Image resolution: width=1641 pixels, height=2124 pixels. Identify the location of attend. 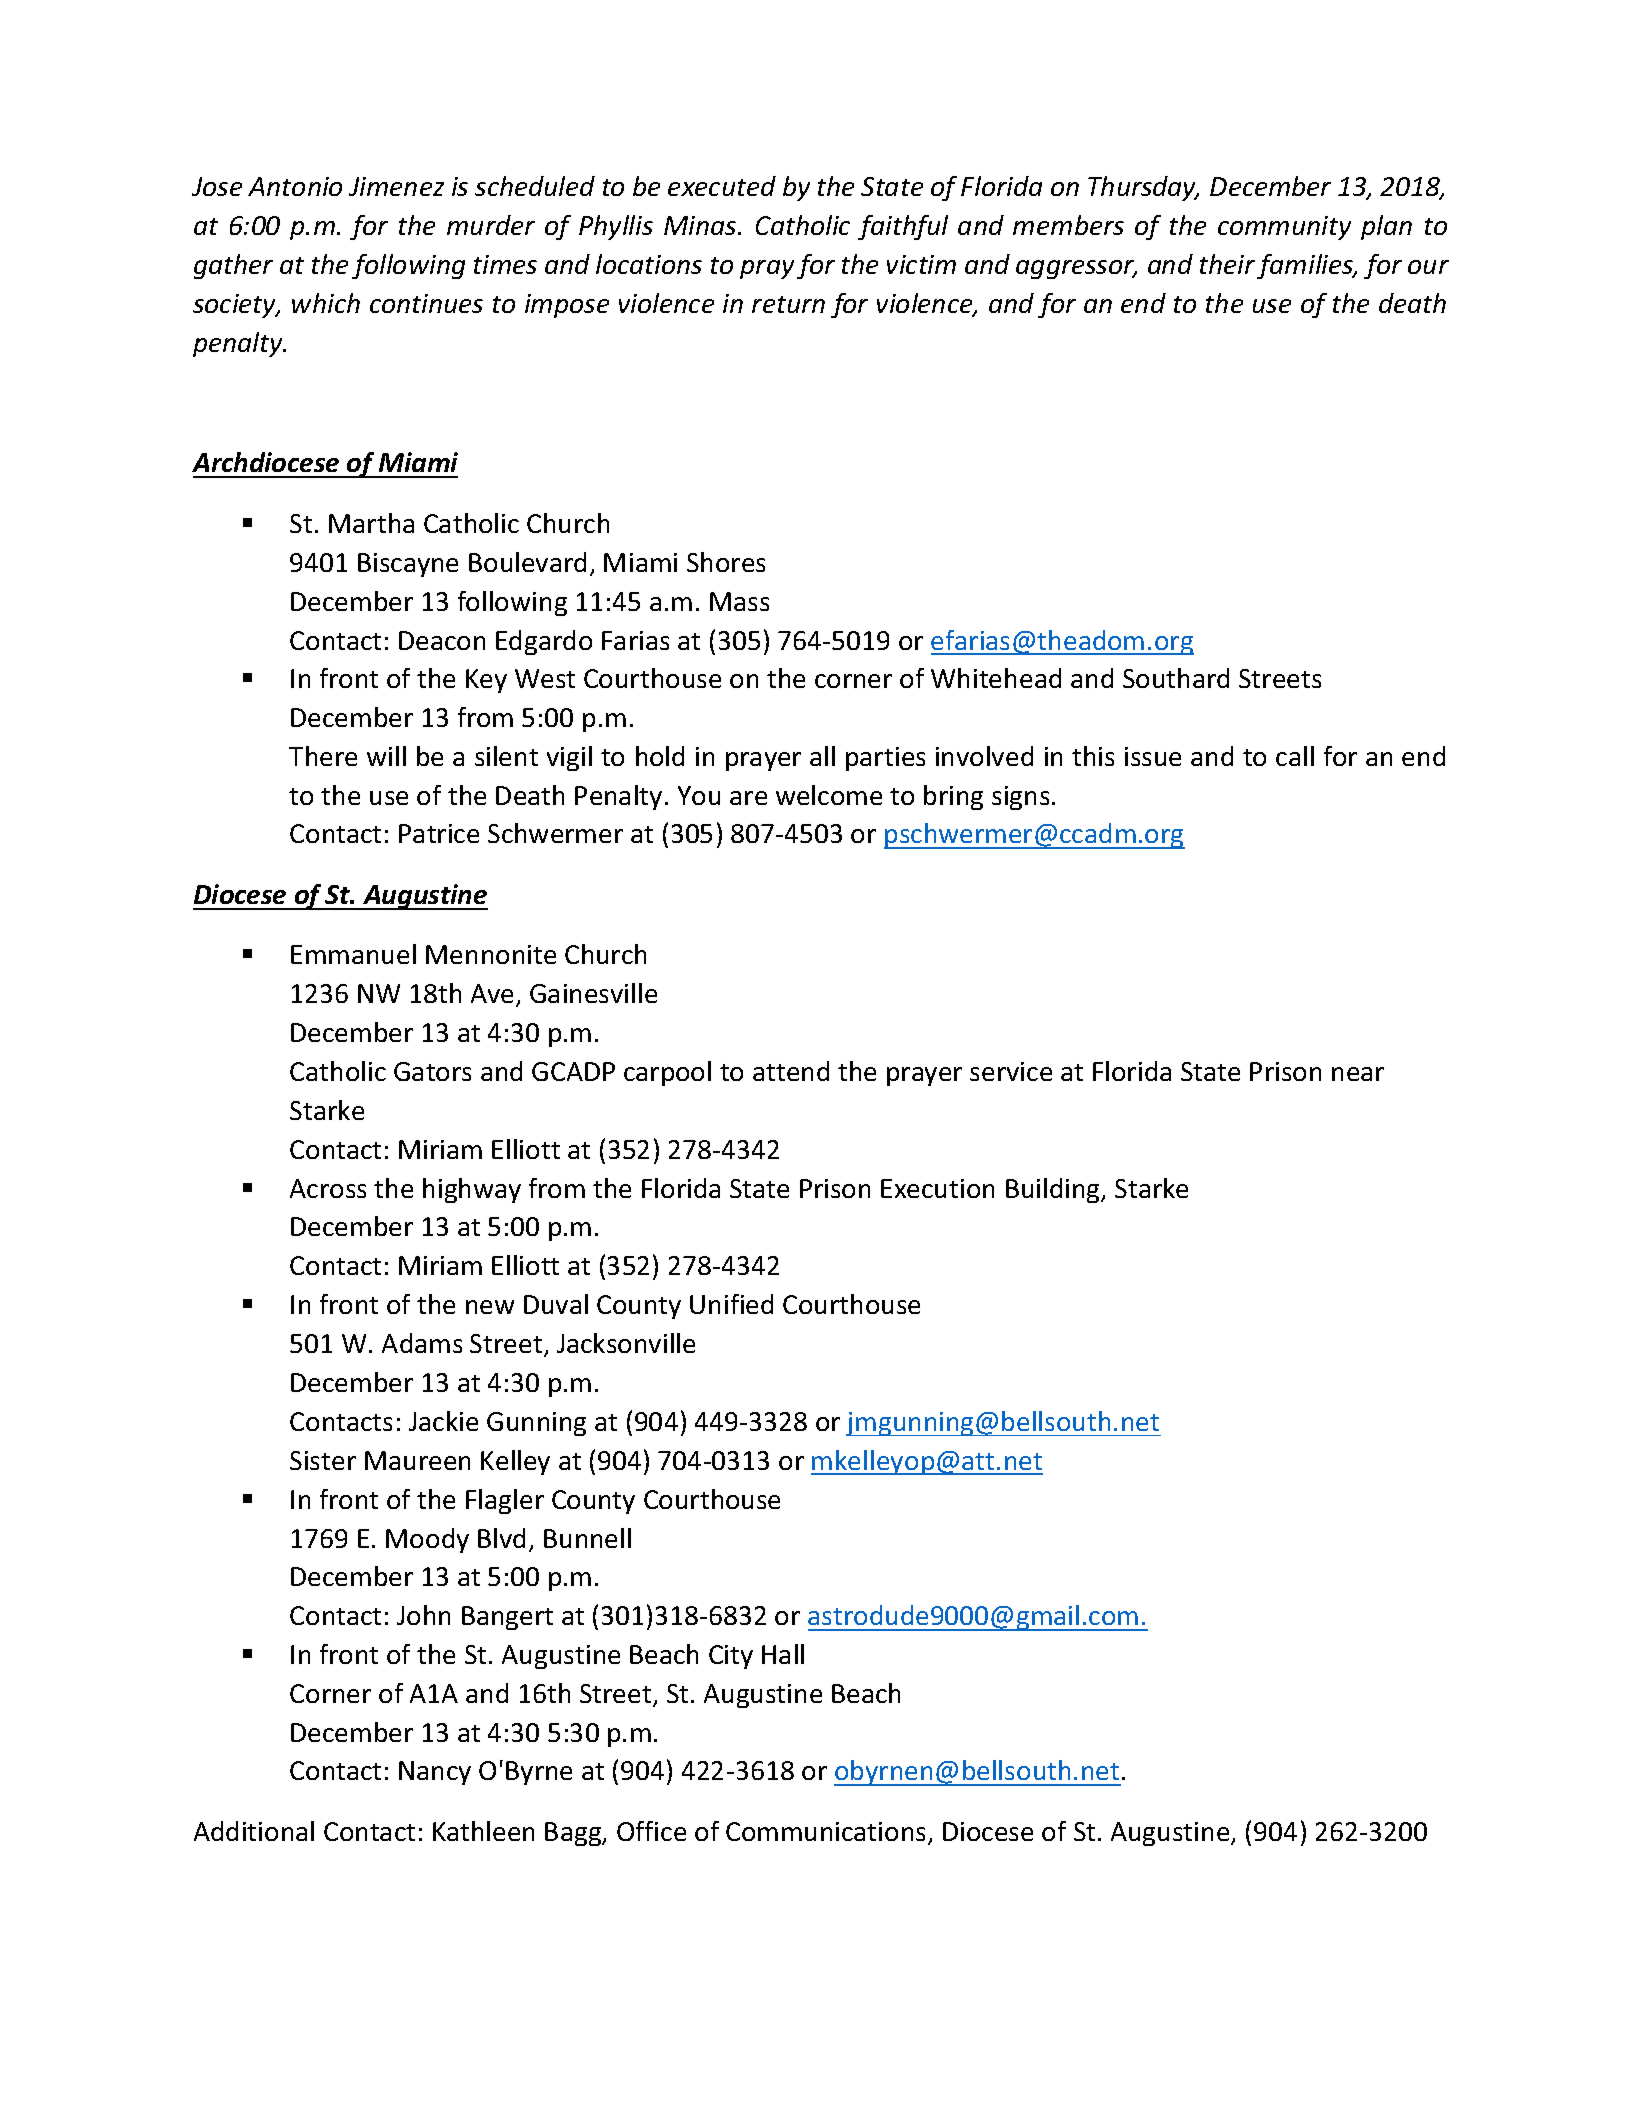
(791, 1071).
